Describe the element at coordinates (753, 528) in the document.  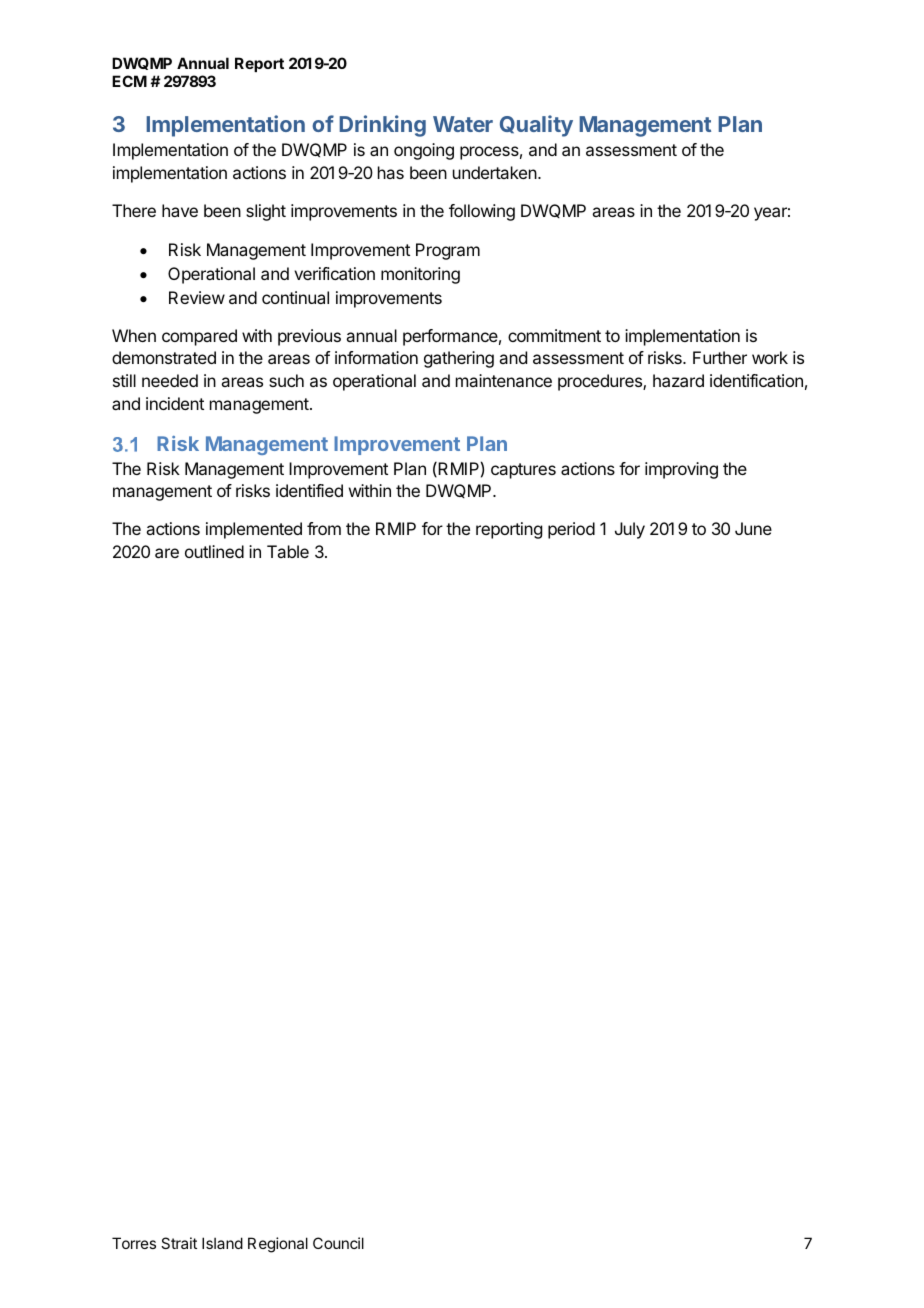
I see `June` at that location.
